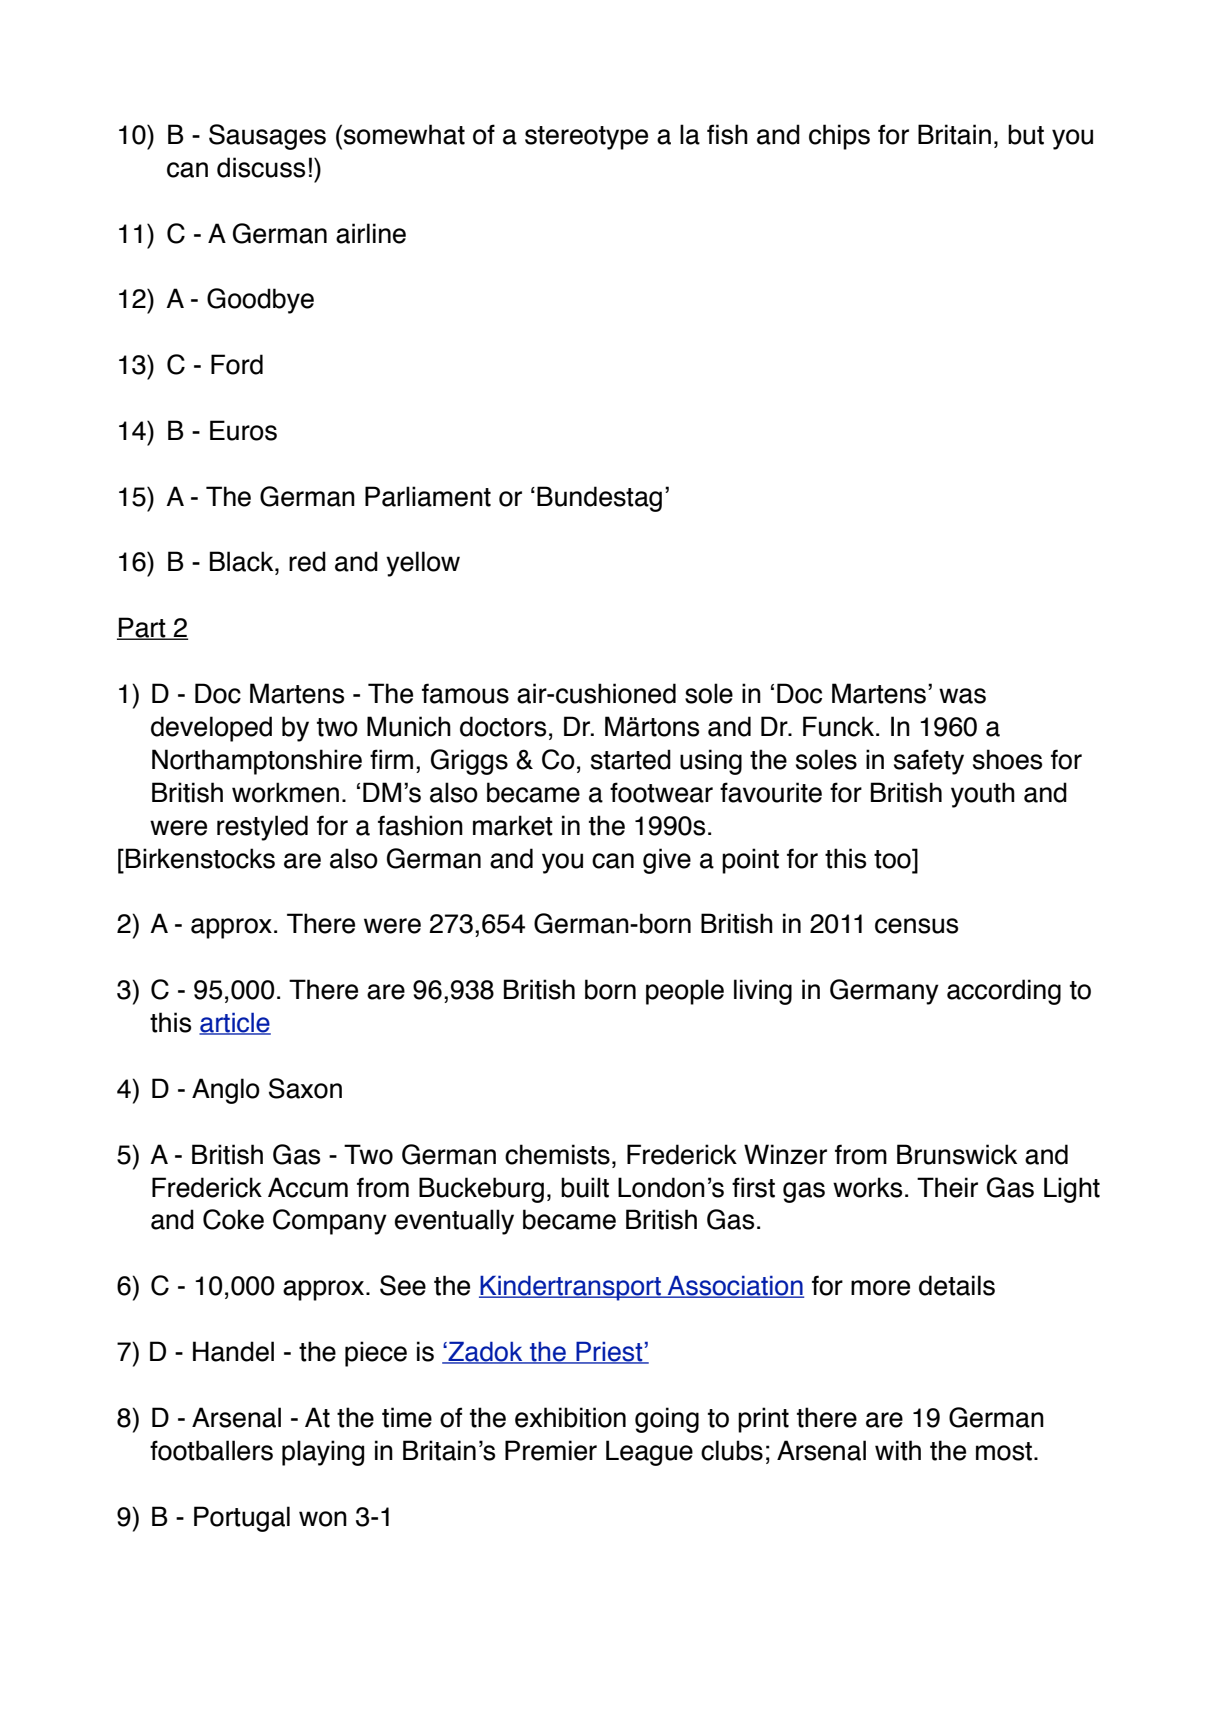 The height and width of the screenshot is (1731, 1224). Describe the element at coordinates (235, 1024) in the screenshot. I see `article` at that location.
